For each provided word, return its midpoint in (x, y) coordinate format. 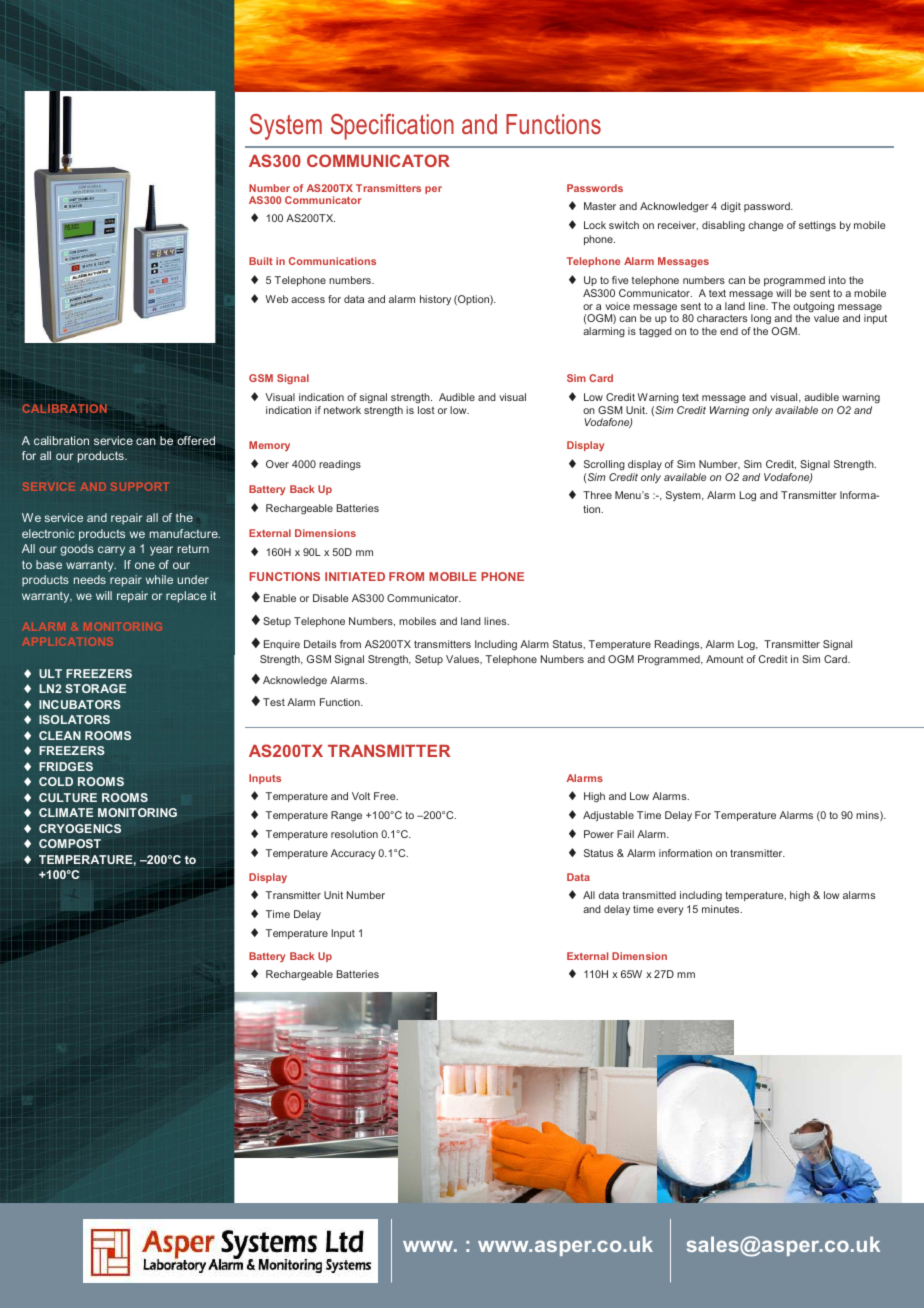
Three (597, 495)
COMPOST (70, 843)
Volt (361, 796)
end (729, 331)
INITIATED (355, 576)
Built (261, 261)
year (161, 551)
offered (196, 440)
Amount (725, 659)
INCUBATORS (80, 704)
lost (426, 410)
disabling (723, 226)
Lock (595, 225)
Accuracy (353, 854)
